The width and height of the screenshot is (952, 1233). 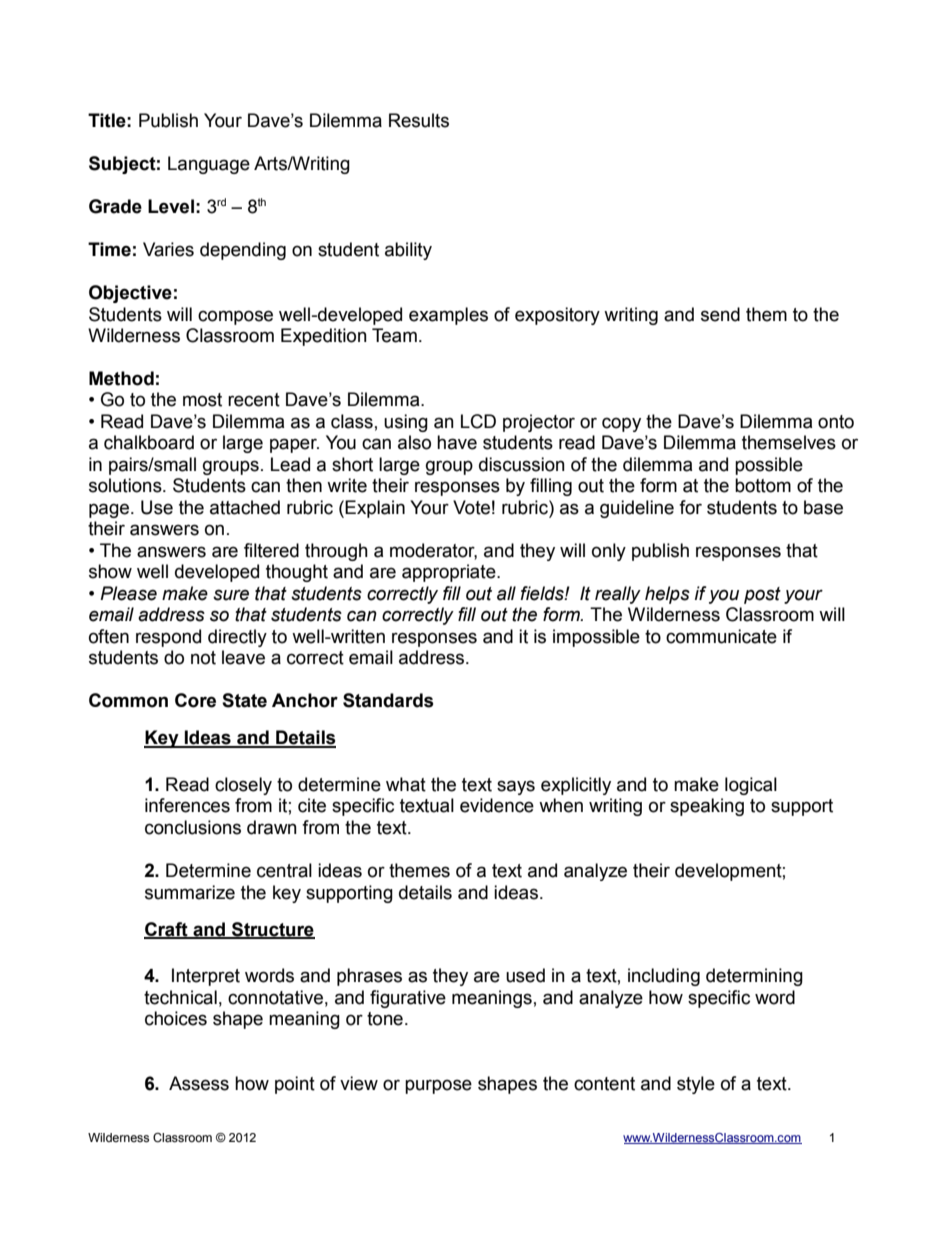 I want to click on send, so click(x=720, y=314).
